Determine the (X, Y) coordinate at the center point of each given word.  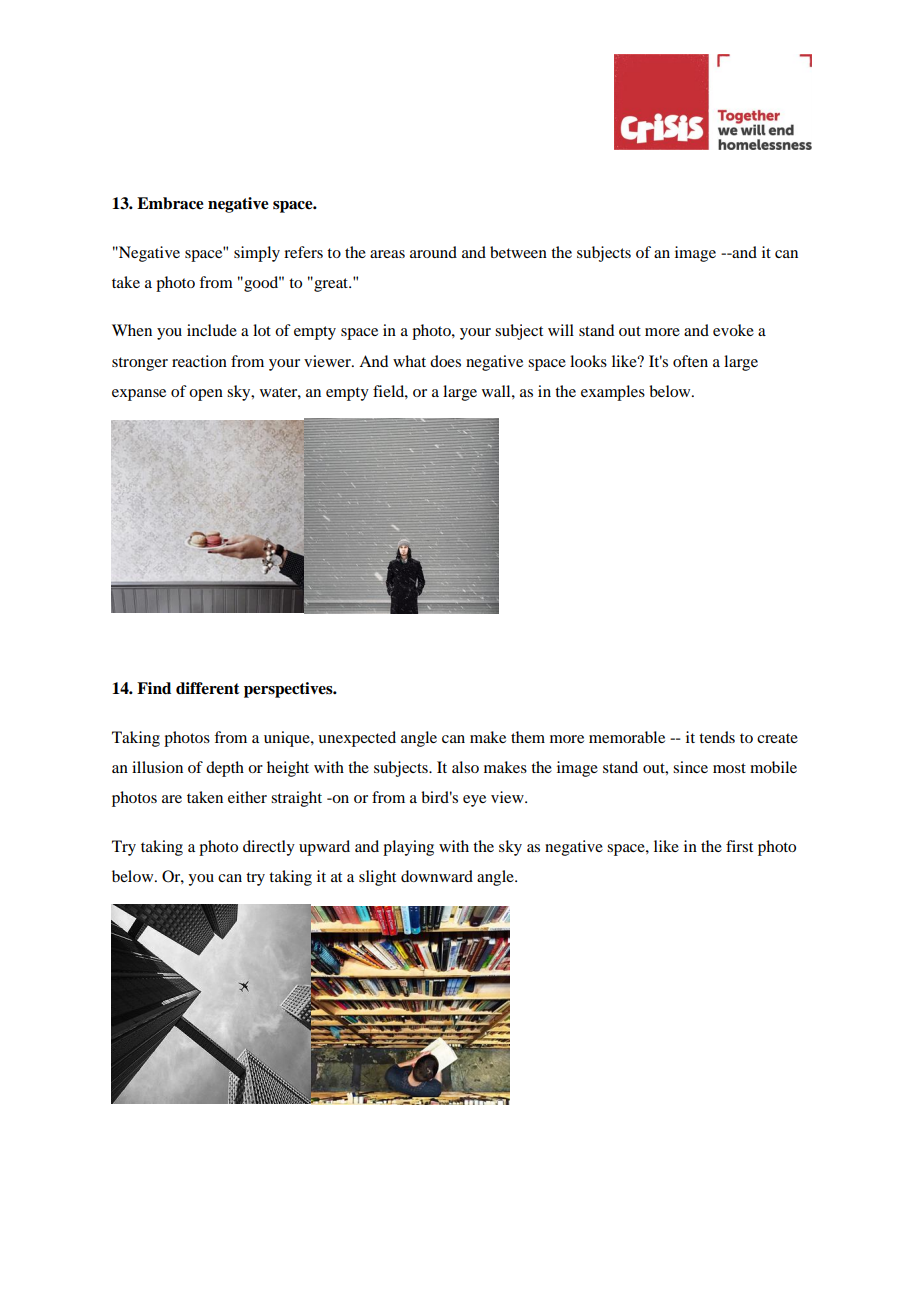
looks (588, 361)
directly (269, 848)
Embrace (170, 203)
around (433, 252)
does (445, 361)
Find (154, 688)
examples (613, 393)
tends (717, 737)
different (208, 688)
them (528, 737)
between (518, 252)
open (206, 395)
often (690, 361)
